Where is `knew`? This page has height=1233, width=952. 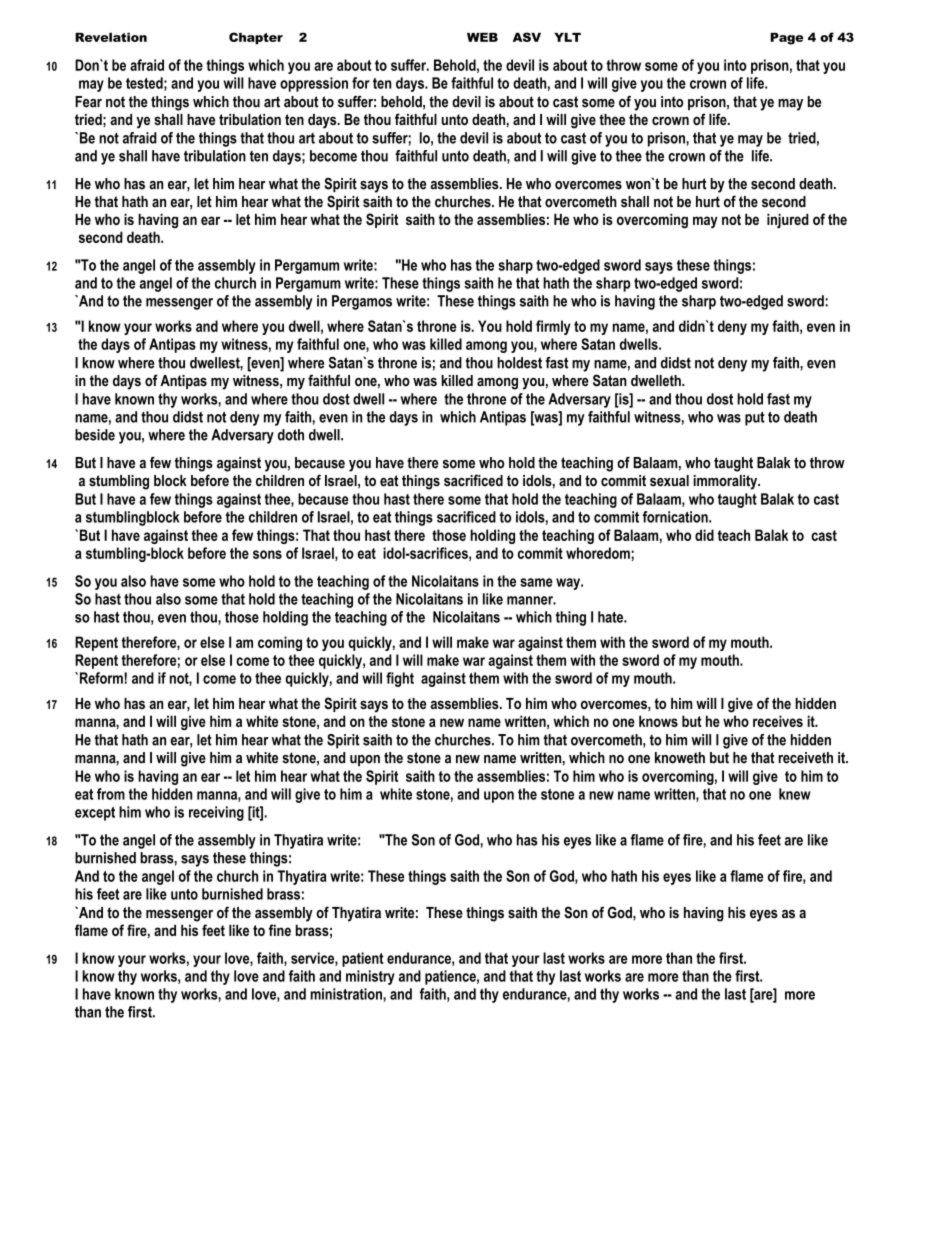 knew is located at coordinates (795, 794).
